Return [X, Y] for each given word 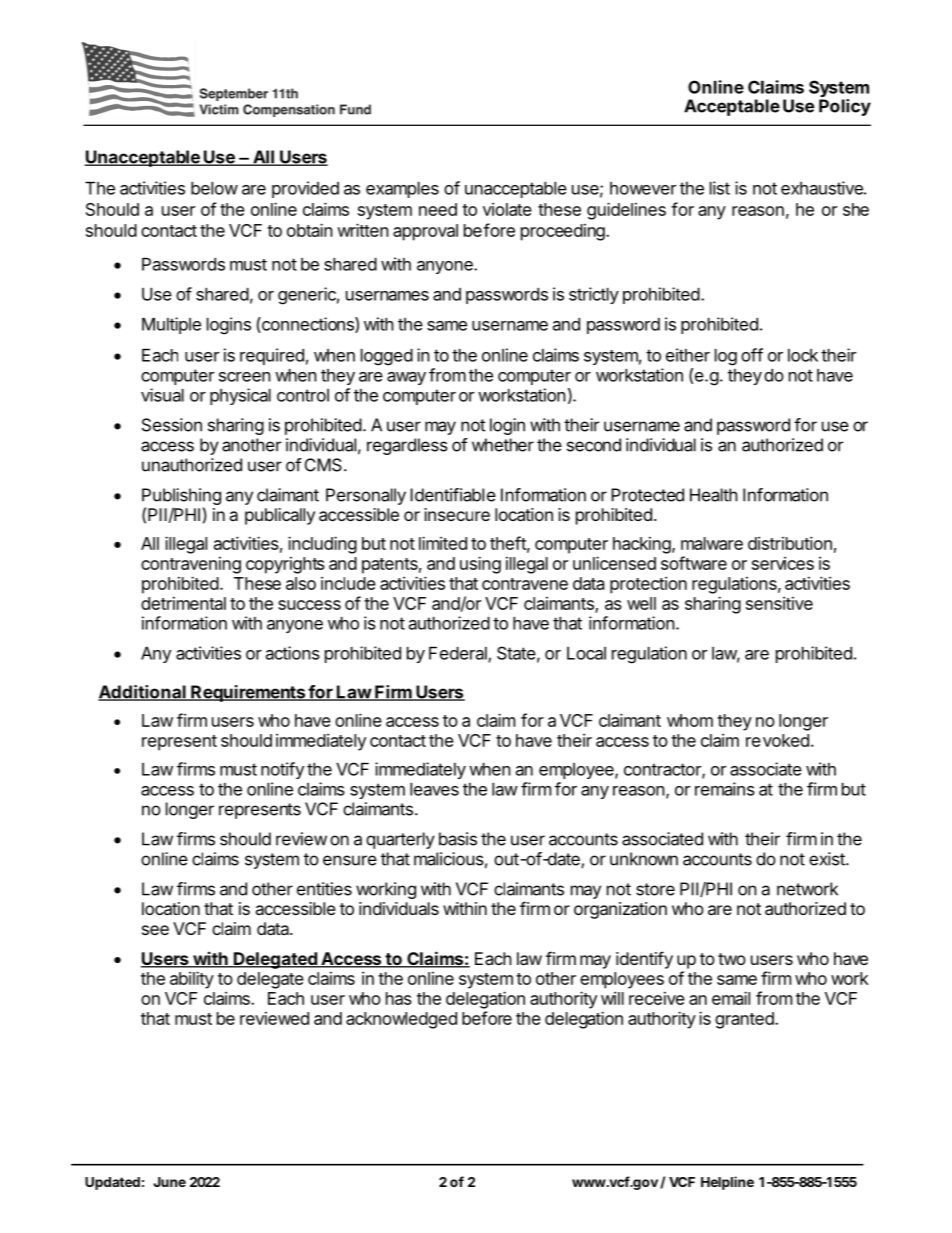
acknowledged [401, 1020]
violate [507, 209]
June [169, 1182]
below [214, 188]
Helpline [727, 1183]
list [720, 188]
